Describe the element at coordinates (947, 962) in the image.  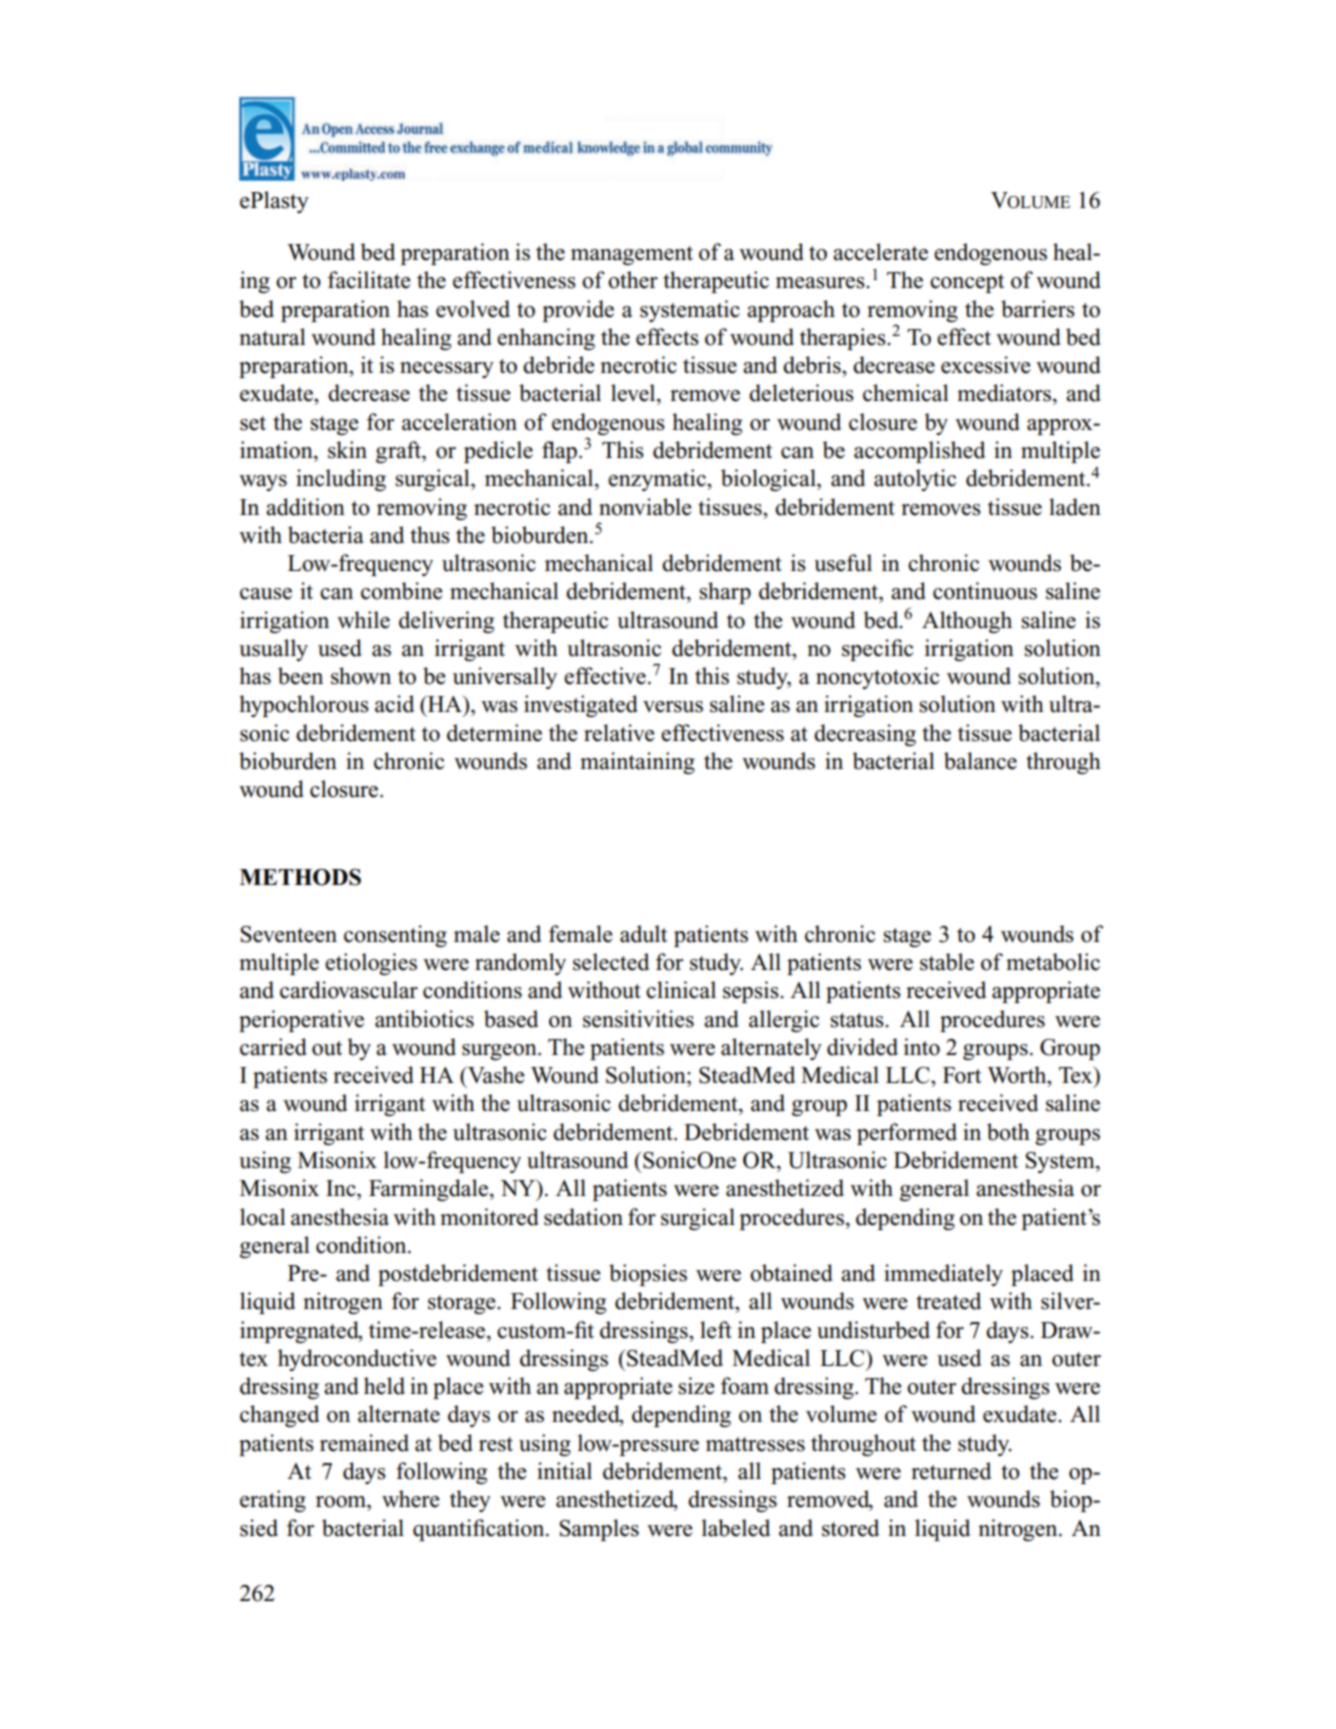
I see `stable` at that location.
